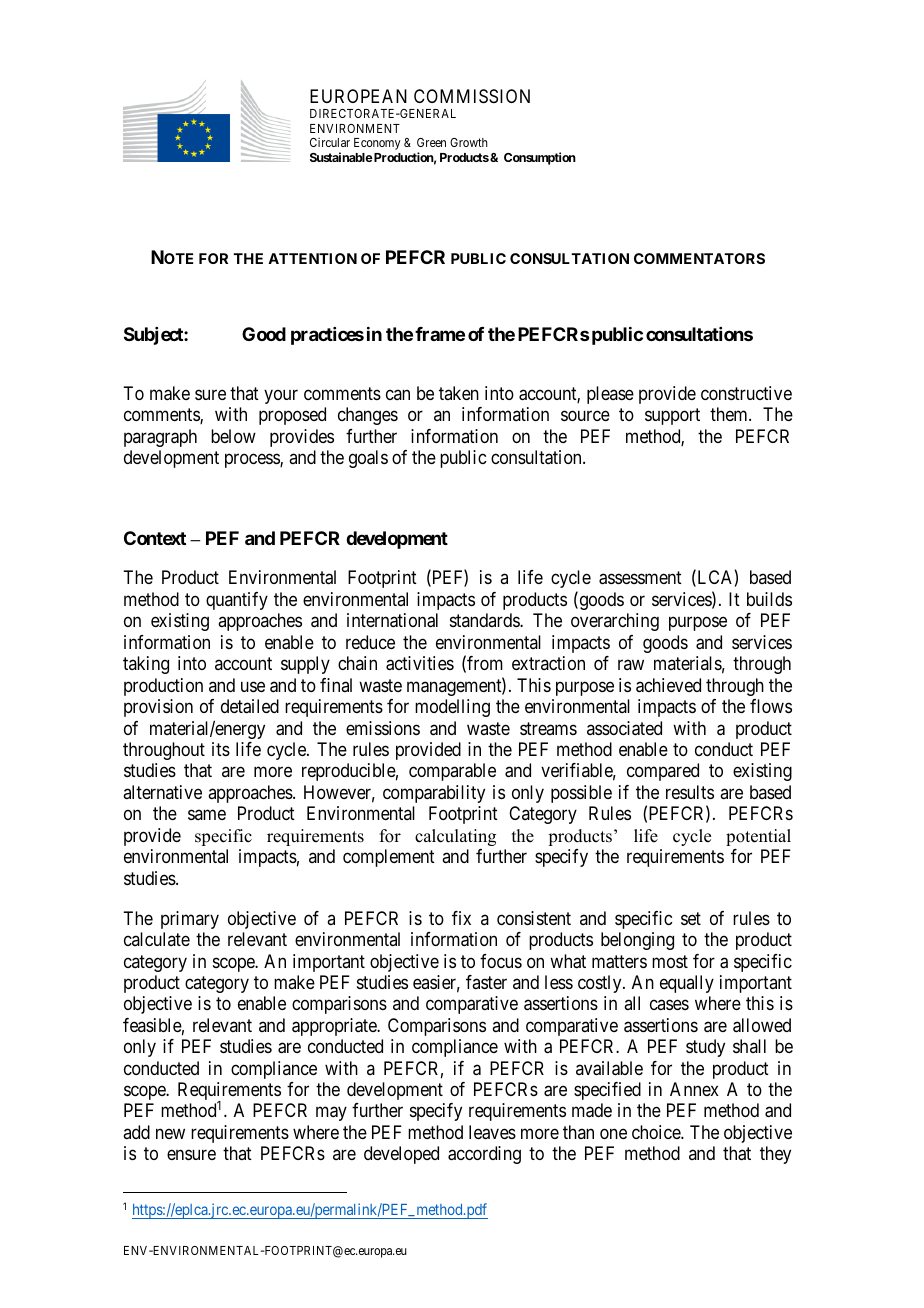 The height and width of the screenshot is (1308, 924). I want to click on Growth, so click(469, 142).
